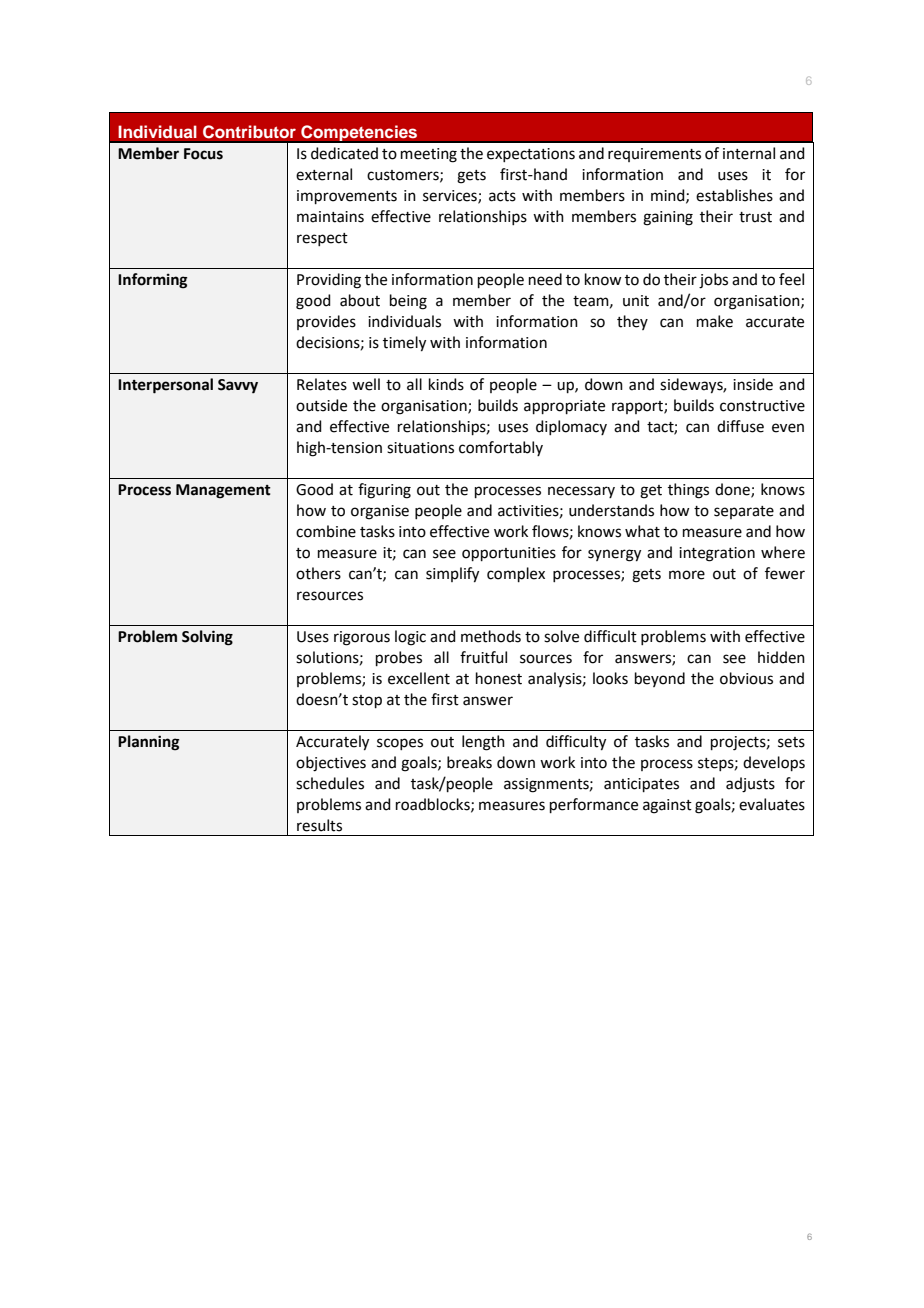 This screenshot has width=924, height=1308. I want to click on comfortably, so click(501, 448).
